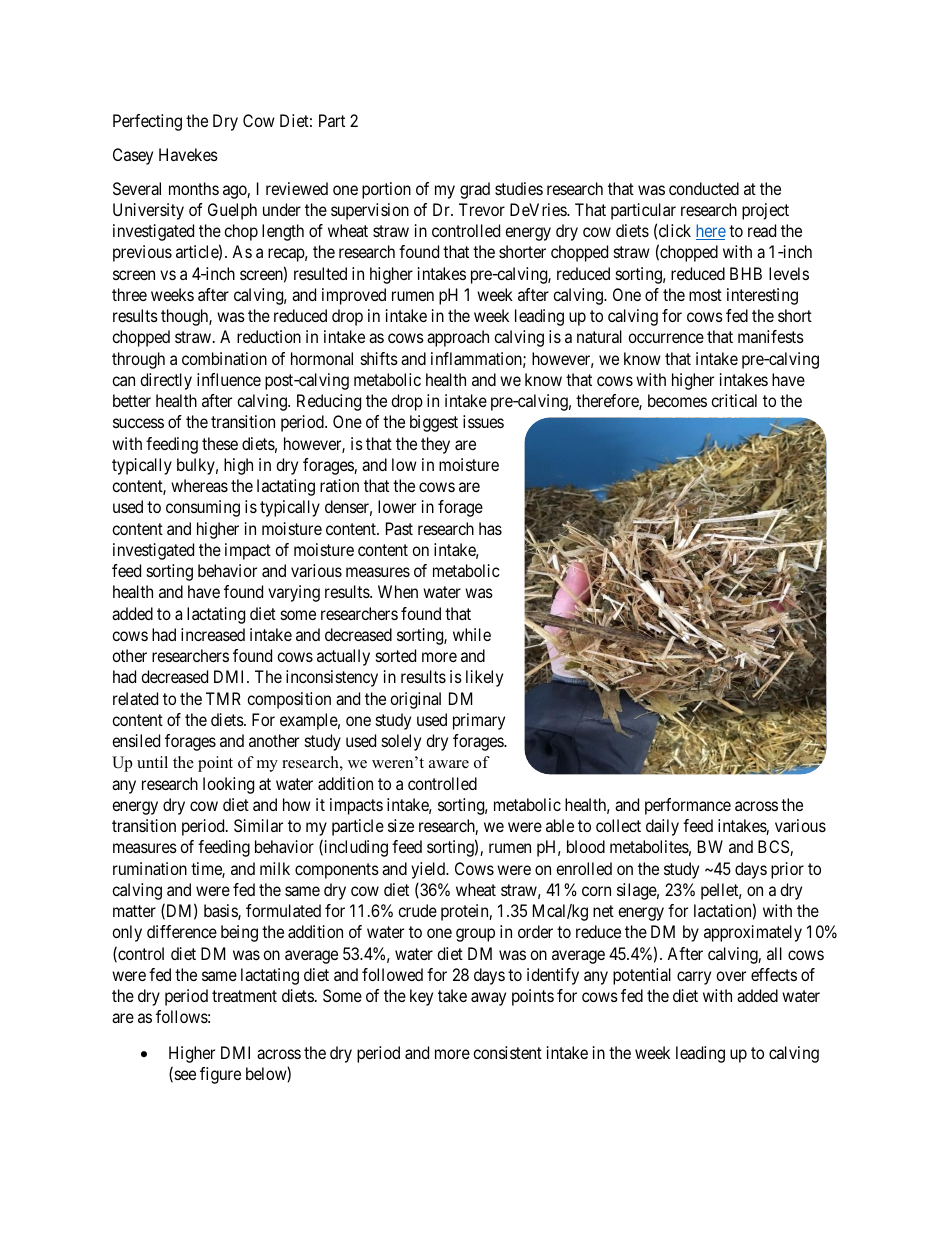  Describe the element at coordinates (435, 445) in the screenshot. I see `they` at that location.
